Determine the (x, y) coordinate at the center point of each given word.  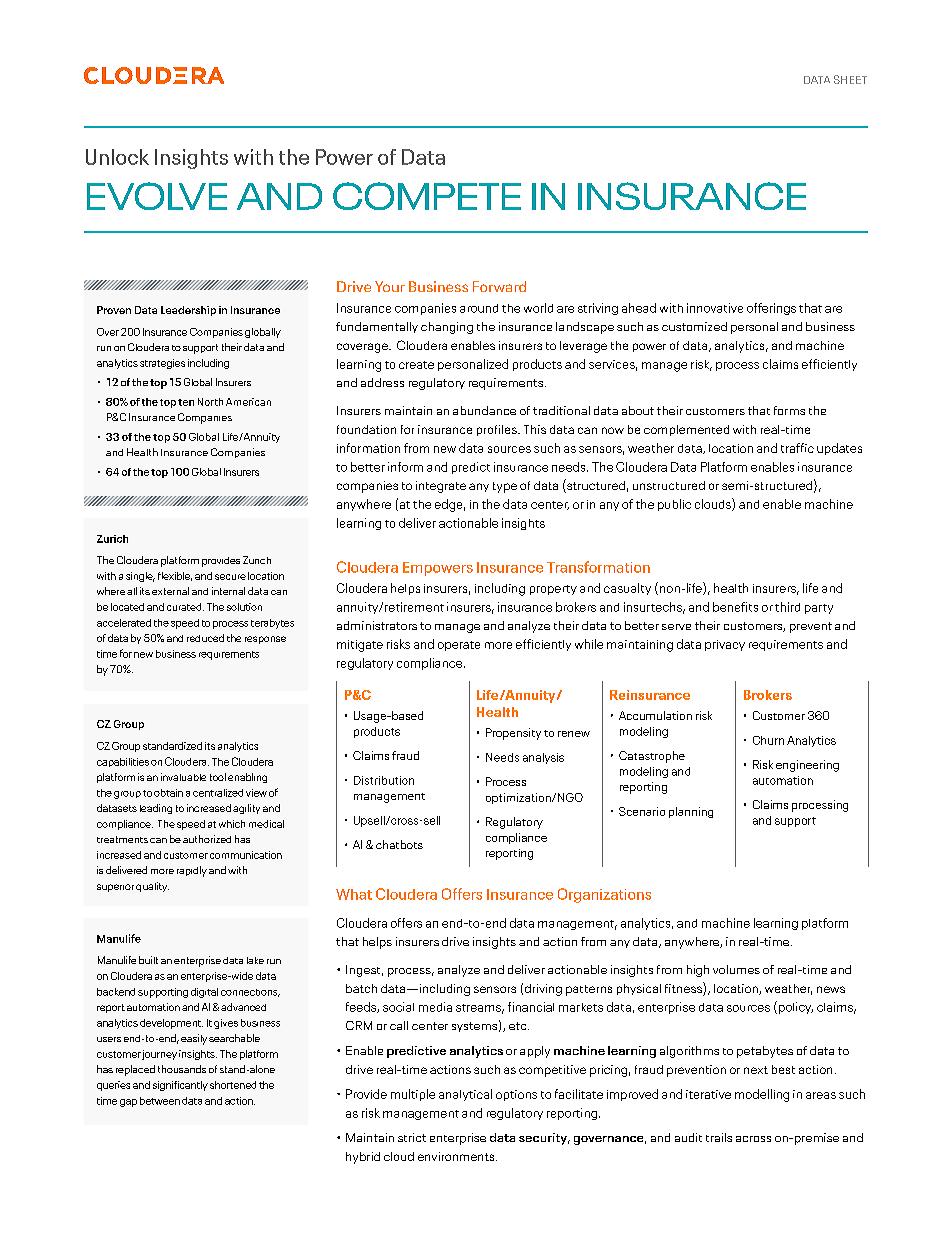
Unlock (117, 157)
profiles (498, 430)
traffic (797, 448)
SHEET (850, 79)
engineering (807, 766)
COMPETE (427, 196)
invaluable (183, 777)
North (210, 402)
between (160, 1101)
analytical (465, 1095)
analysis (543, 758)
